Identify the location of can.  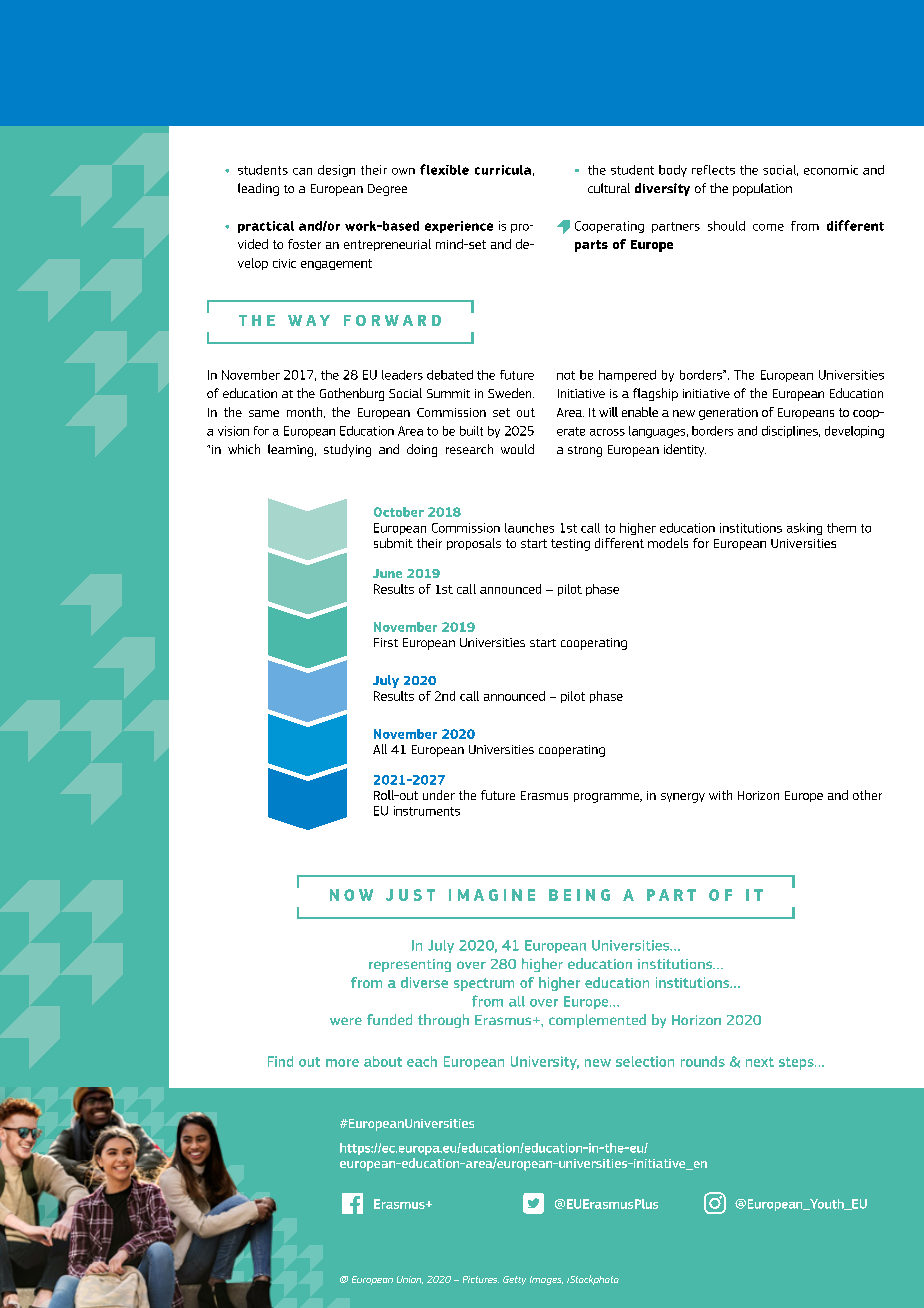
(302, 171).
